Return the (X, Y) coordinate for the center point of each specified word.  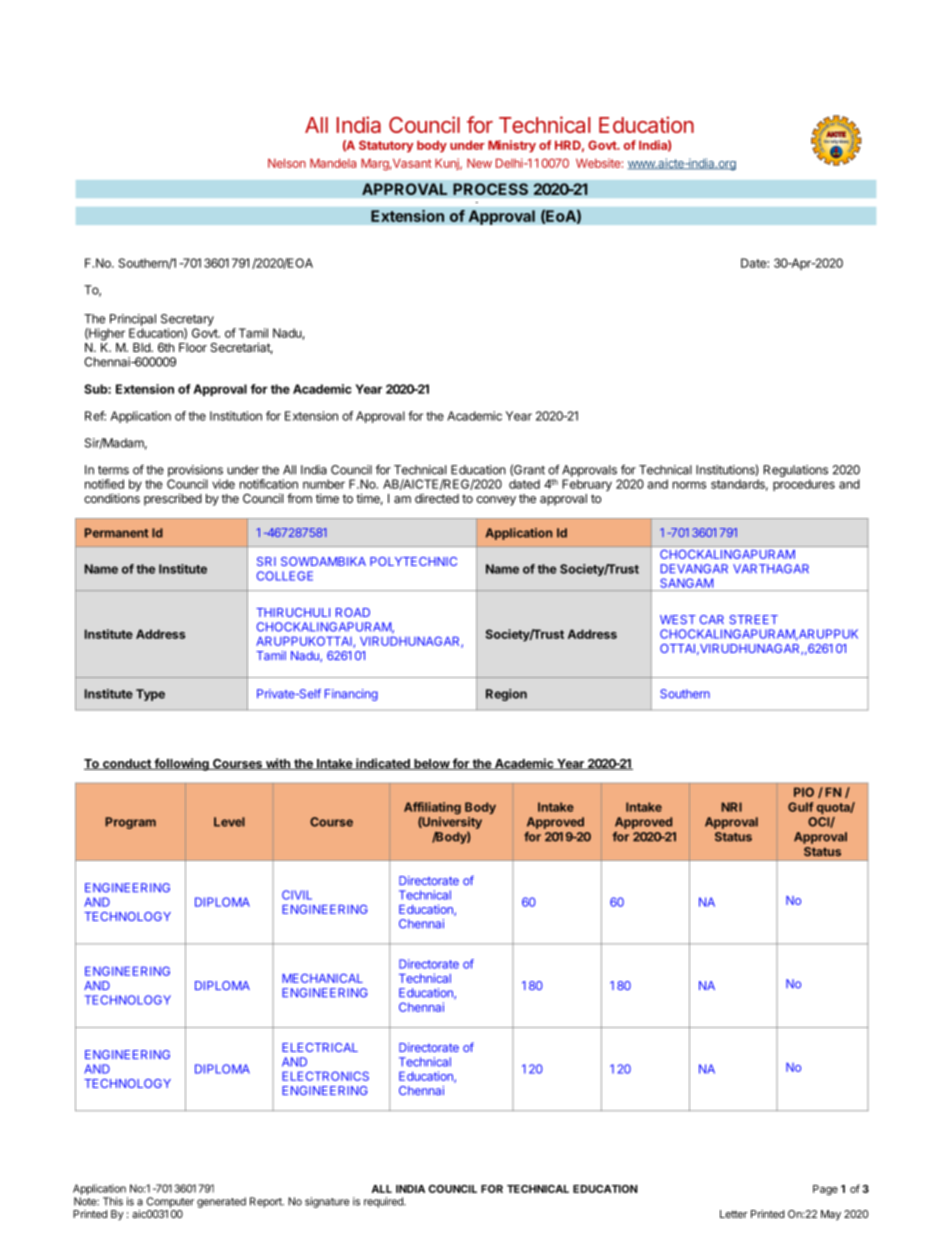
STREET (753, 619)
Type (150, 695)
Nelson (287, 163)
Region (506, 695)
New (479, 163)
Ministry (512, 146)
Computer (170, 1202)
